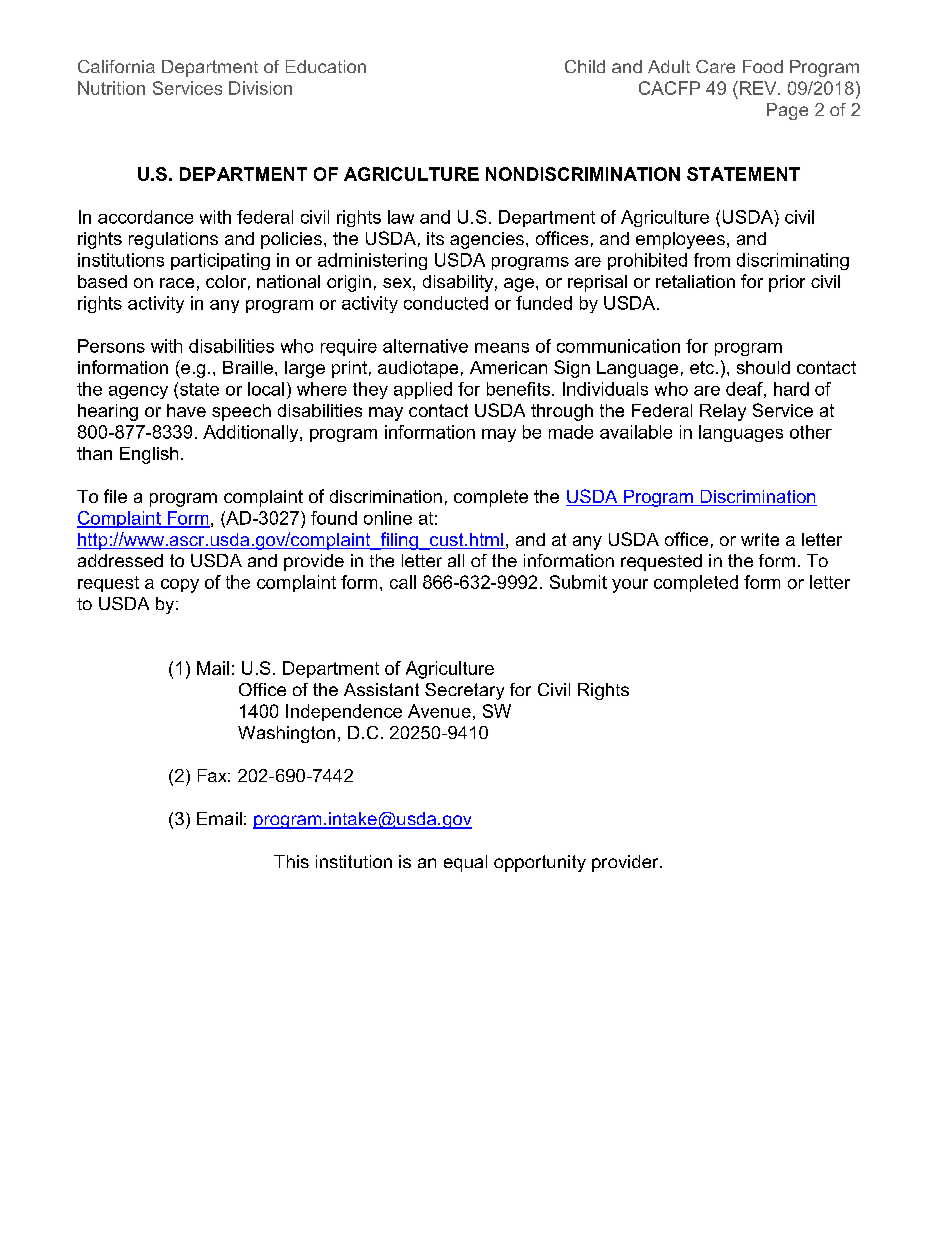 The image size is (952, 1233). I want to click on retaliation, so click(695, 281).
